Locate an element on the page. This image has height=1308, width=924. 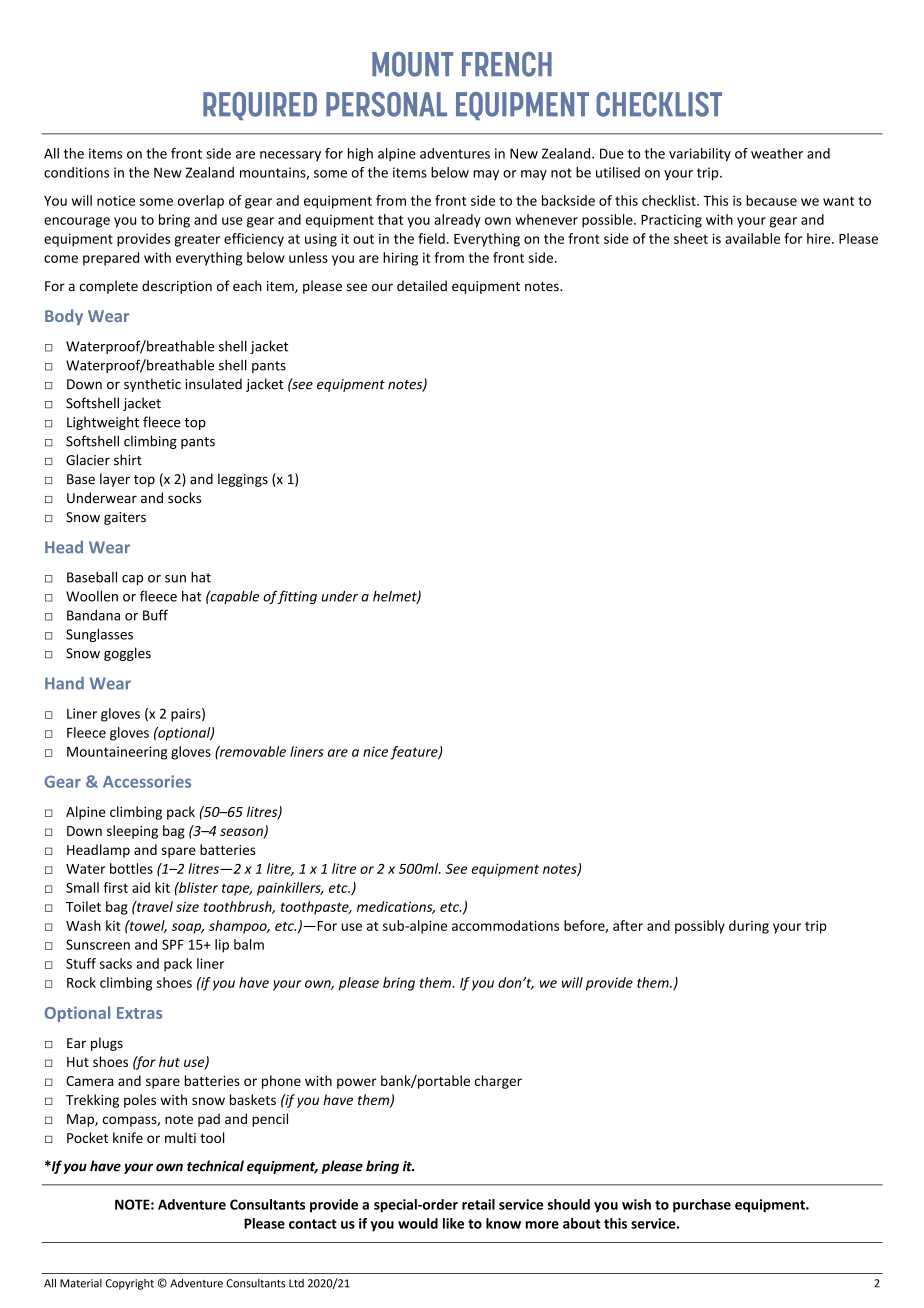
available is located at coordinates (752, 238).
